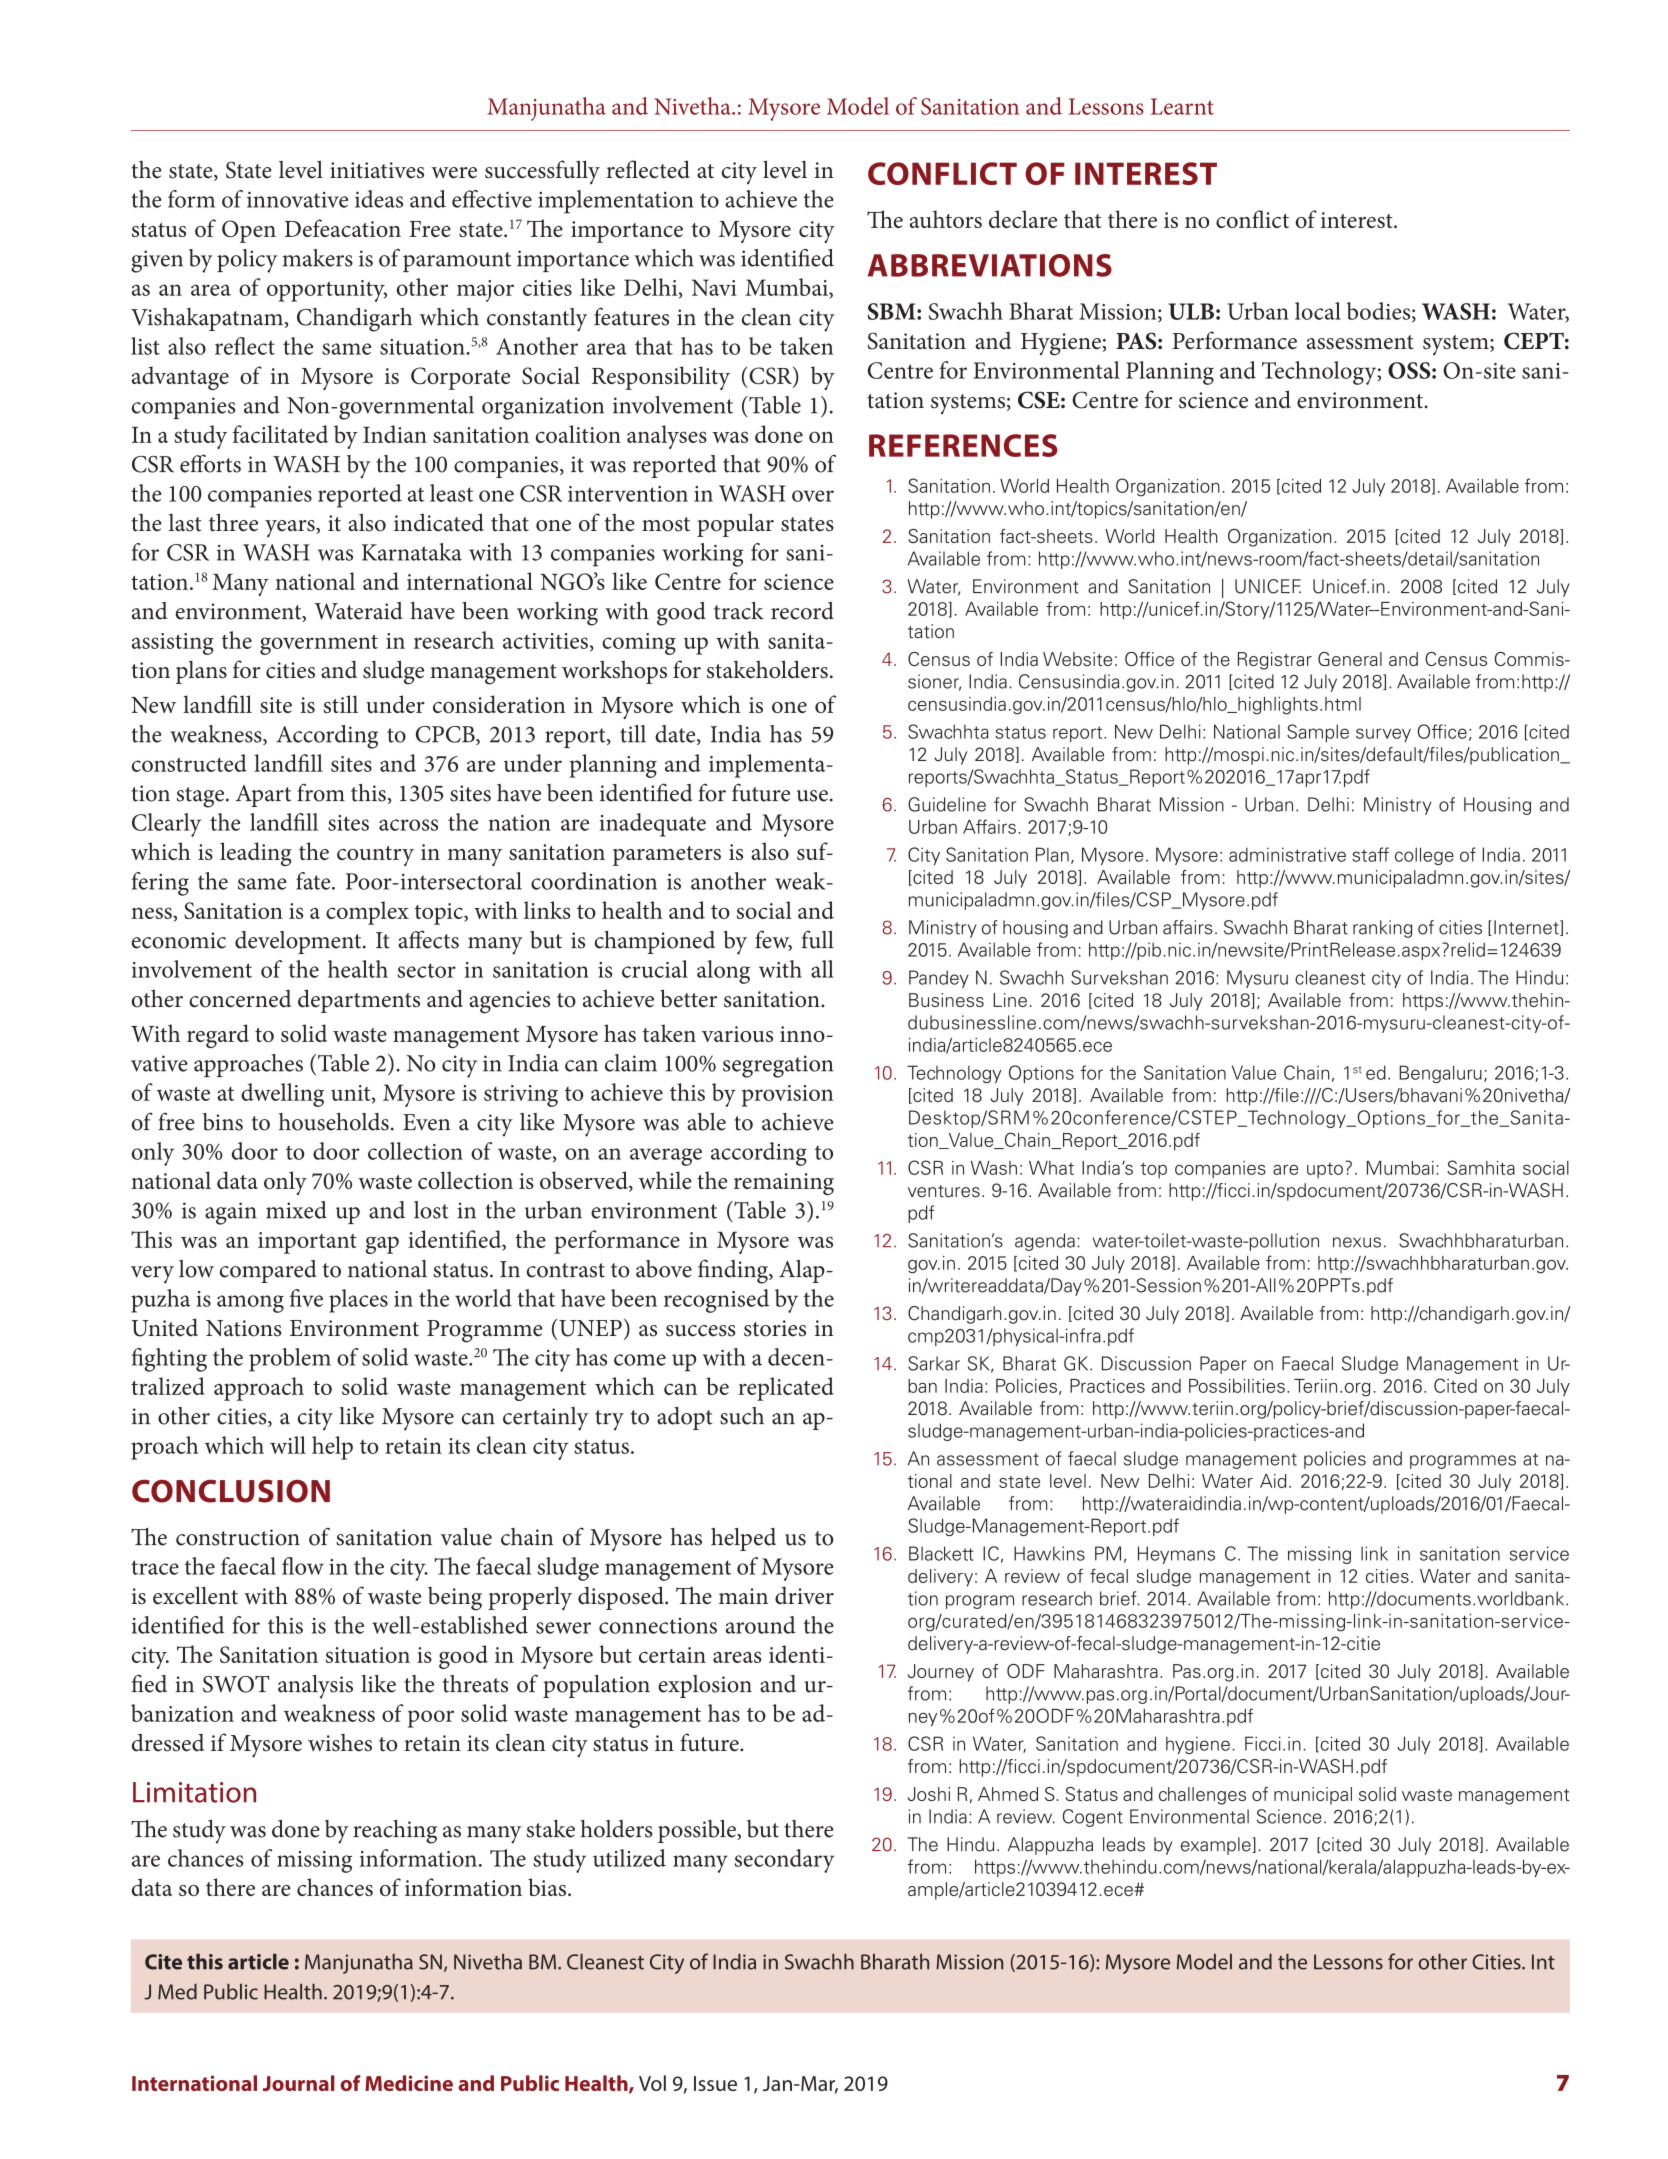 The height and width of the document is (2159, 1668). Describe the element at coordinates (377, 170) in the document. I see `initiatives` at that location.
